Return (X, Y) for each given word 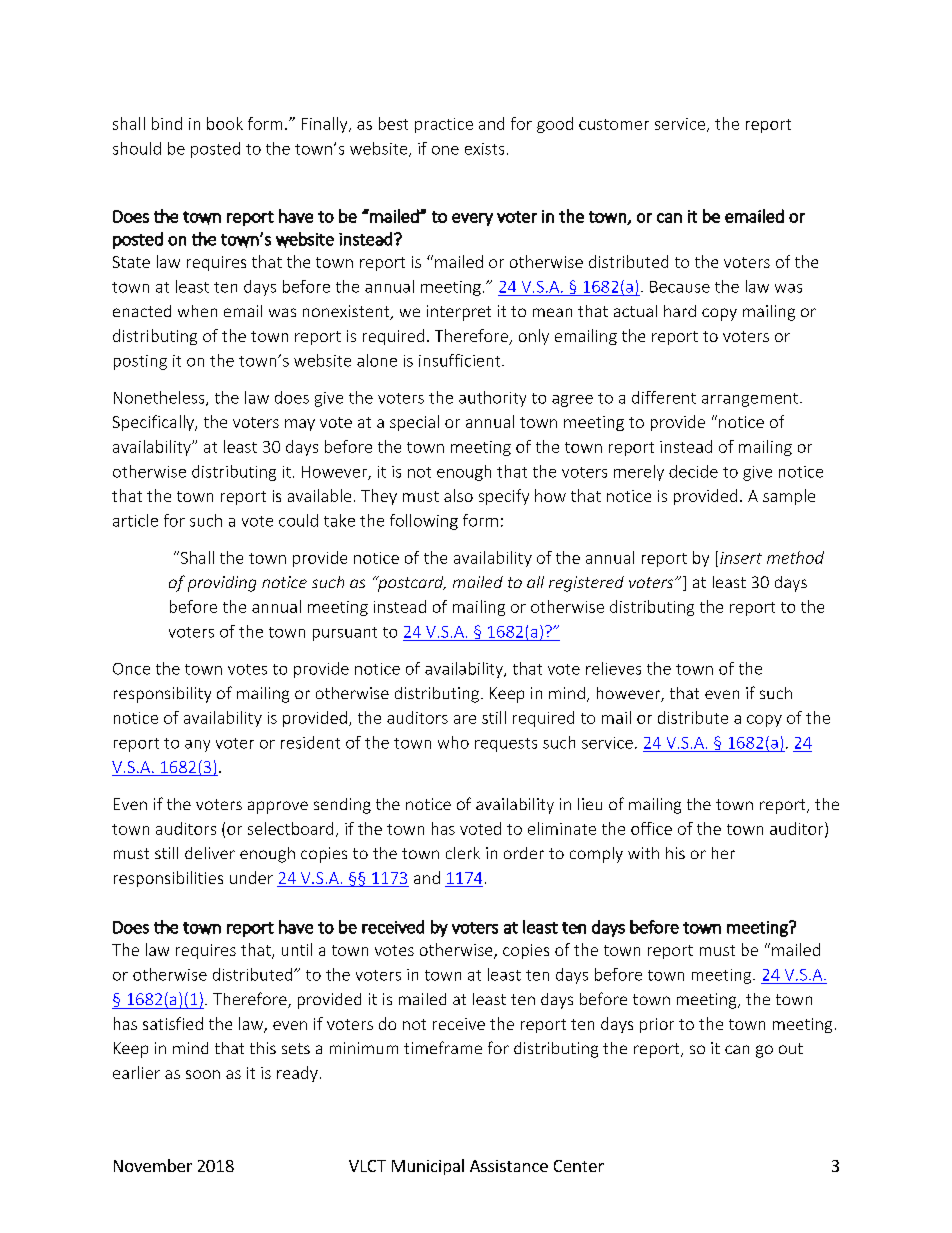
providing (222, 584)
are (465, 719)
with (643, 853)
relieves (613, 668)
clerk (463, 853)
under (251, 877)
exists (484, 149)
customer (614, 124)
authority (492, 399)
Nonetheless (160, 398)
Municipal (428, 1167)
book (225, 123)
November (153, 1165)
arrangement (750, 400)
